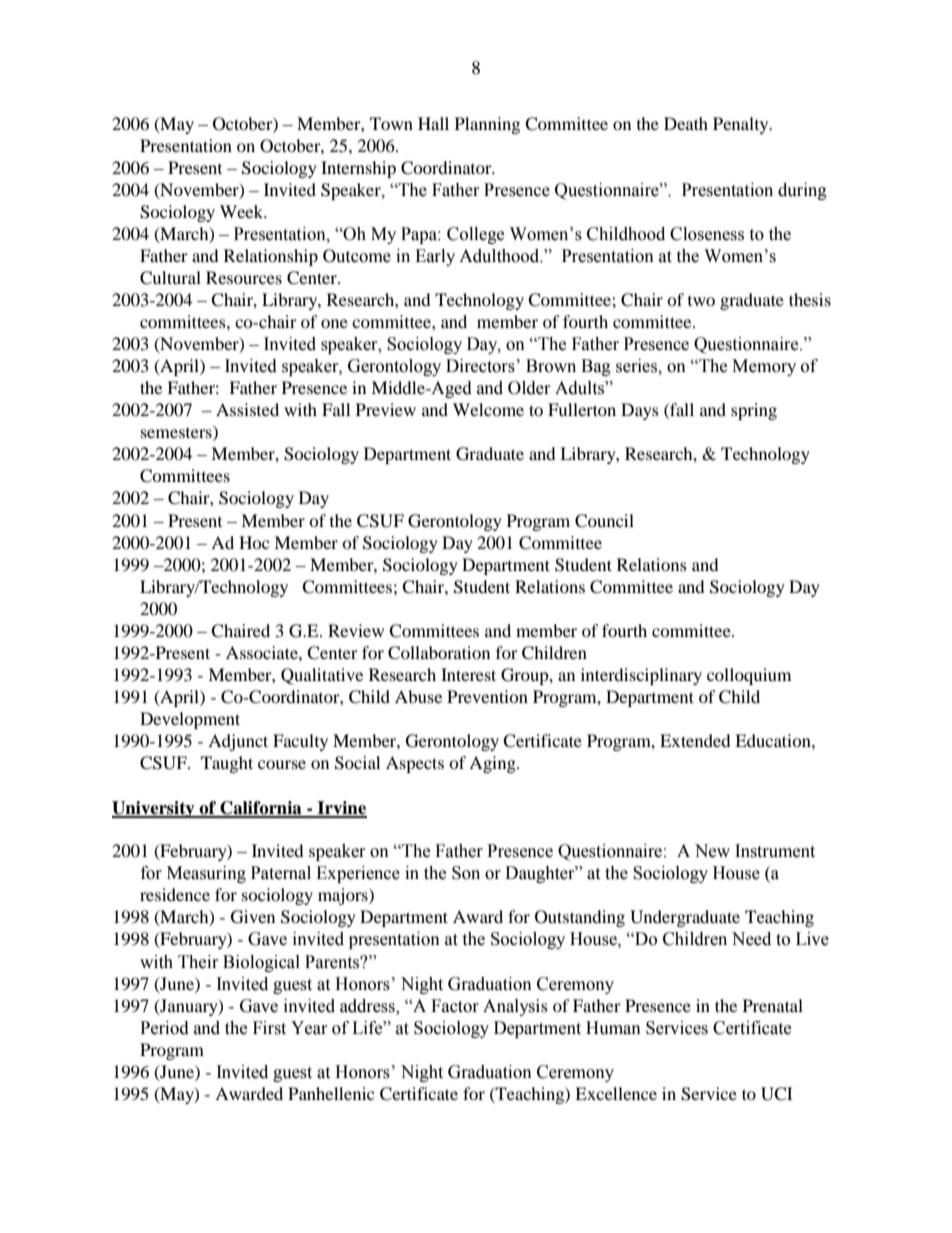  I want to click on Son, so click(466, 873).
